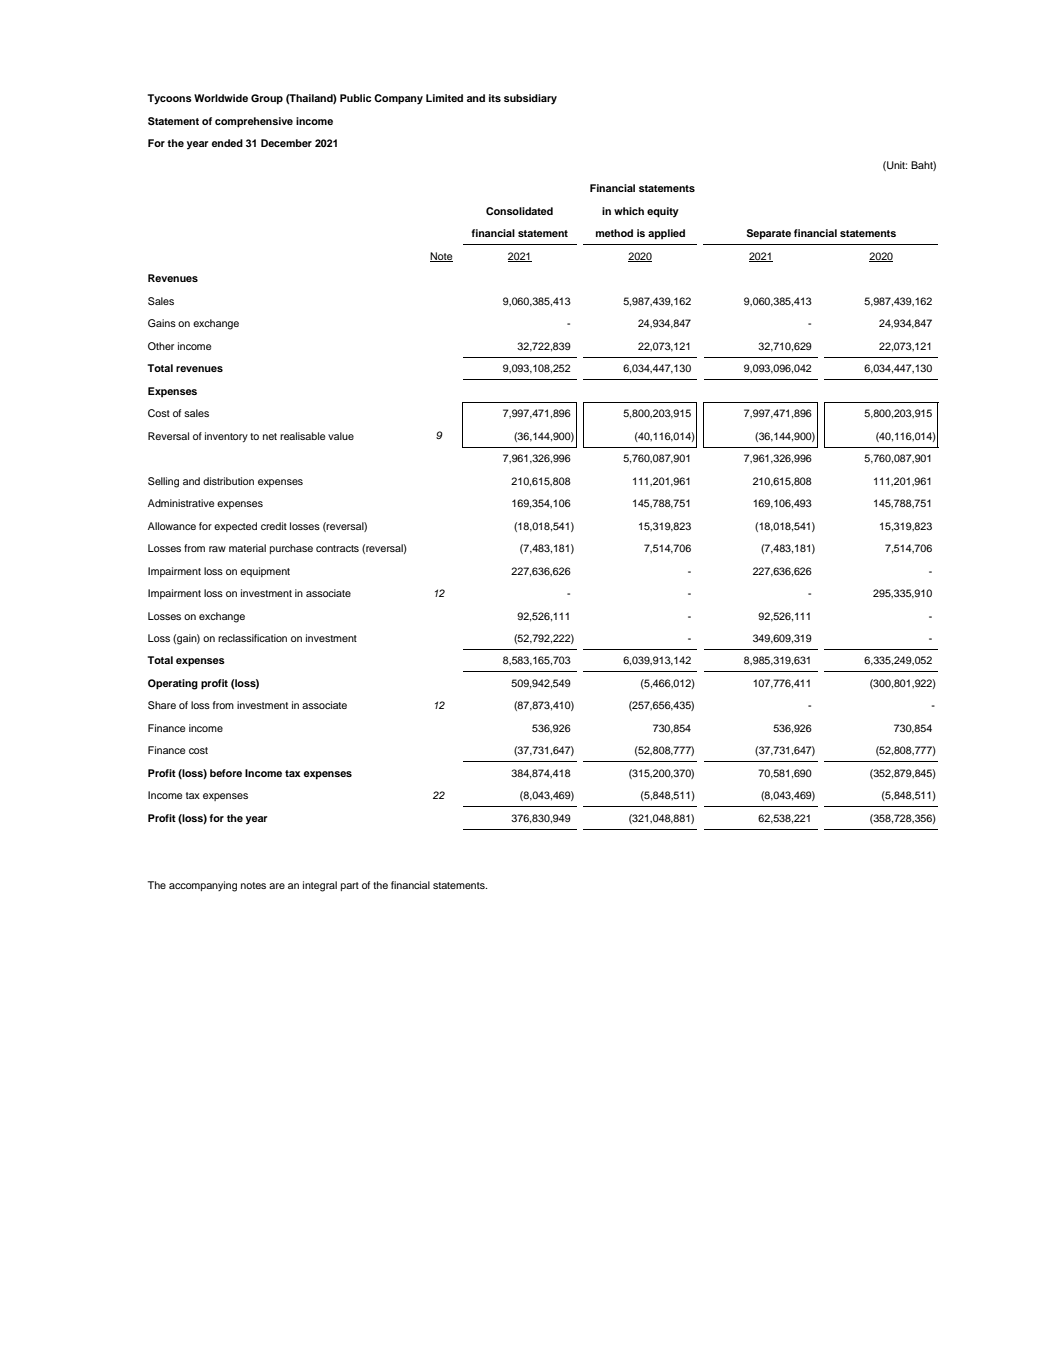 The image size is (1042, 1349). What do you see at coordinates (226, 773) in the document?
I see `before` at bounding box center [226, 773].
